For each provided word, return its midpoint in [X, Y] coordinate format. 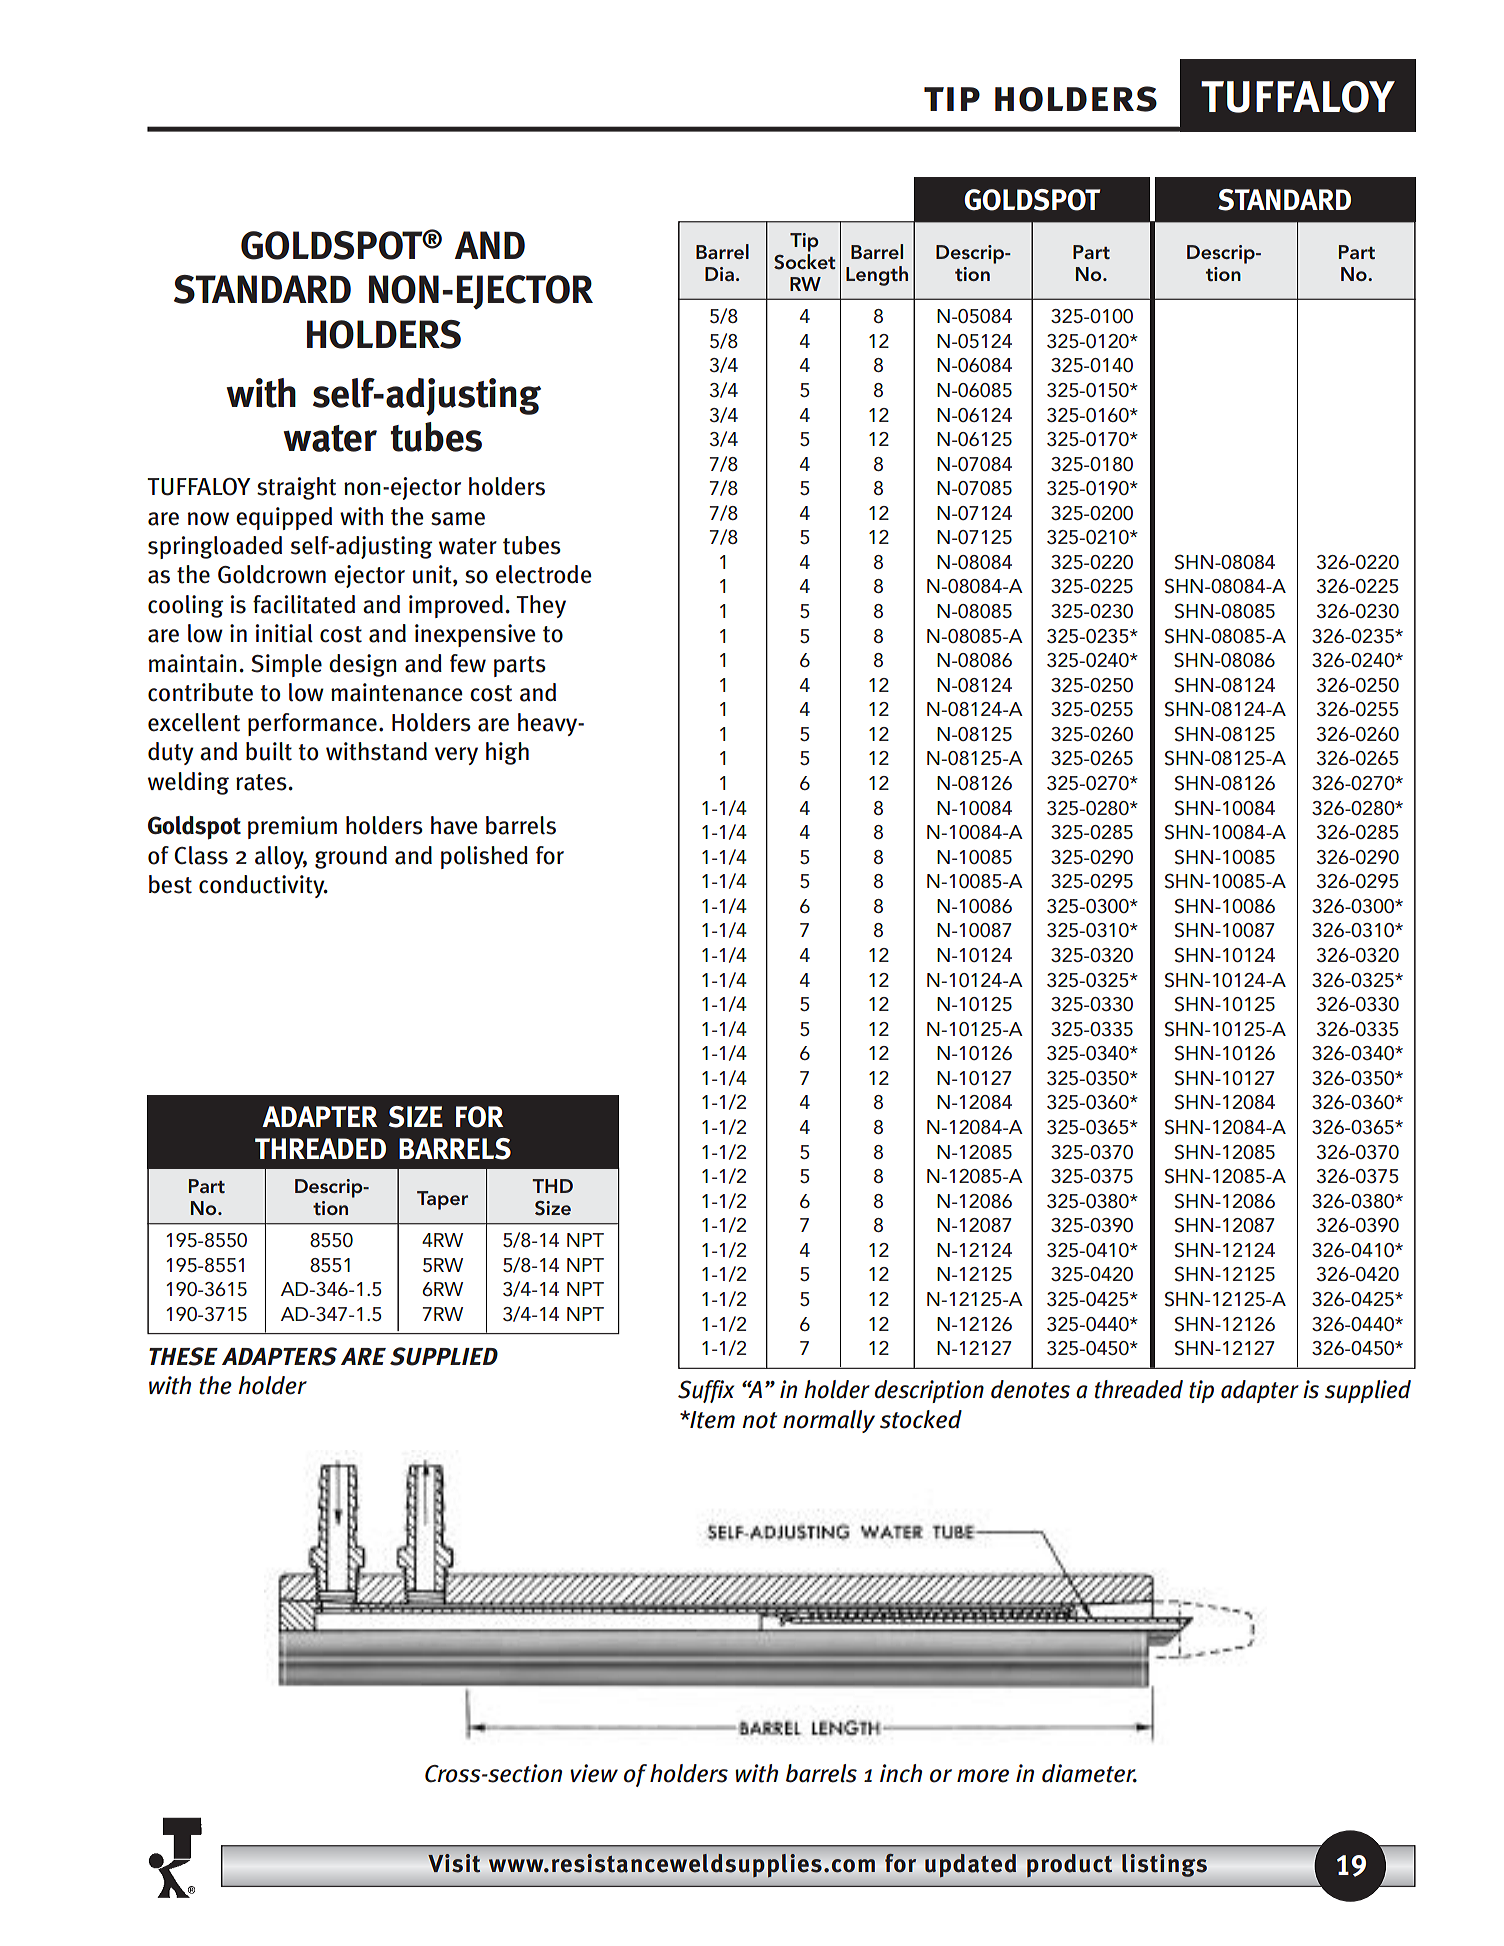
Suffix [706, 1391]
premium [292, 827]
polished [484, 857]
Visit [454, 1863]
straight [296, 488]
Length [877, 276]
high [507, 753]
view [594, 1773]
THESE [183, 1356]
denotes [1030, 1389]
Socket [804, 262]
